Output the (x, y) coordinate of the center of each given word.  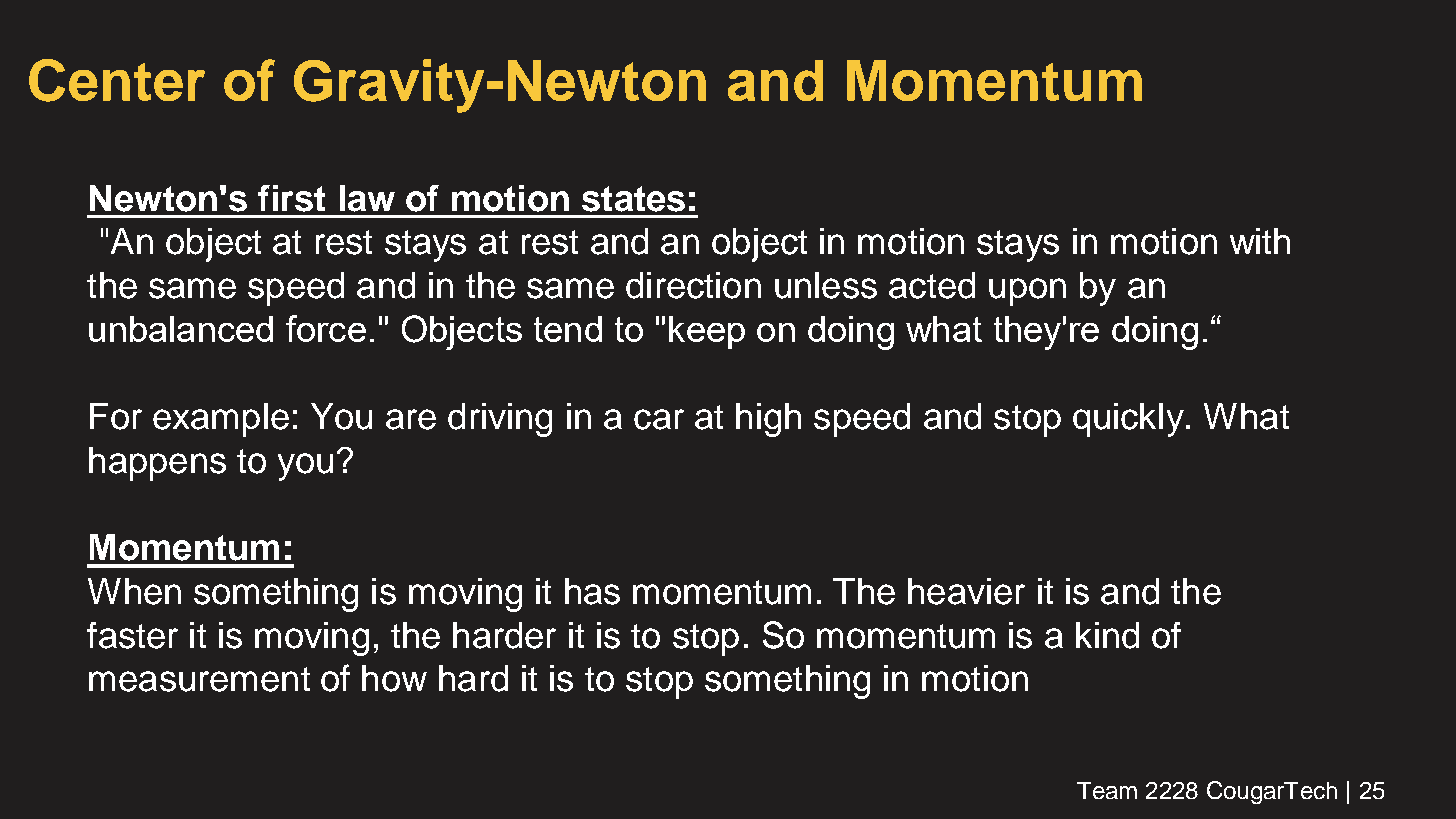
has (592, 591)
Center (117, 80)
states (633, 199)
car (659, 419)
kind (1107, 635)
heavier (966, 591)
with (1260, 241)
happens (157, 464)
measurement (199, 679)
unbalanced (181, 329)
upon (1027, 292)
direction (693, 285)
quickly (1128, 420)
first (291, 198)
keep (707, 332)
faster (132, 635)
